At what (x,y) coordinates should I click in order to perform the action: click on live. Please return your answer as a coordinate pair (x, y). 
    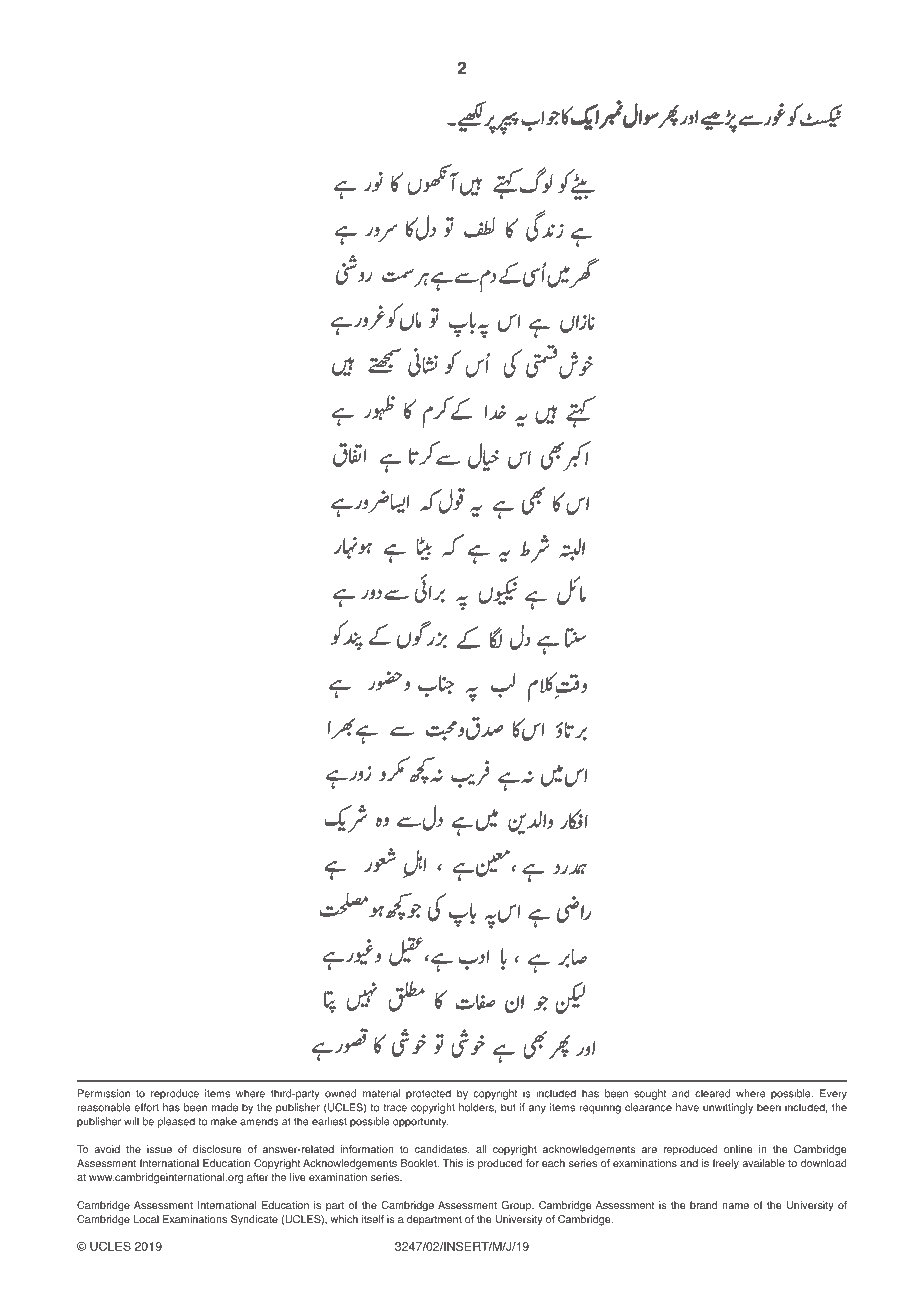
    Looking at the image, I should click on (298, 1177).
